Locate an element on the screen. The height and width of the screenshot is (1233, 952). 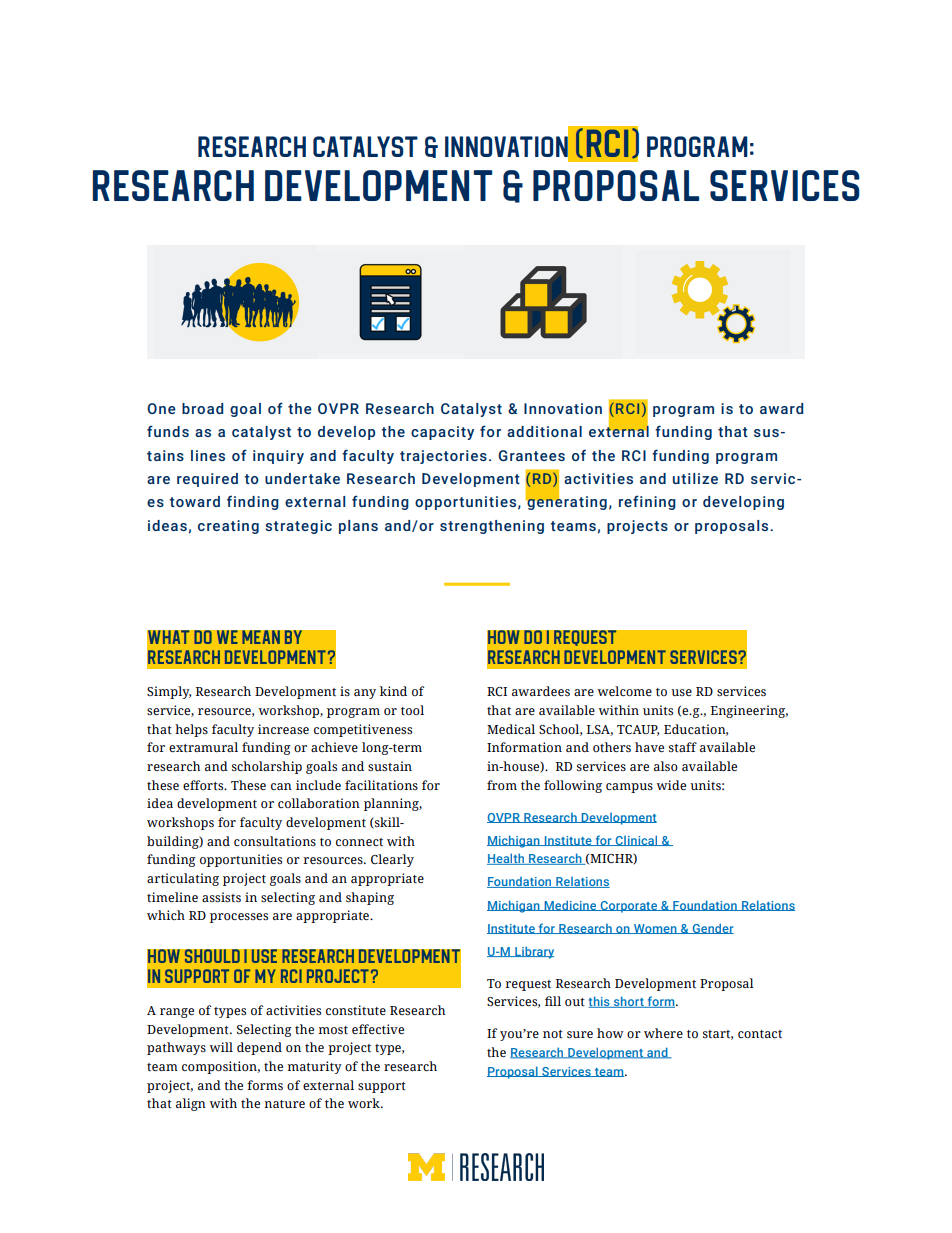
where is located at coordinates (663, 1033).
